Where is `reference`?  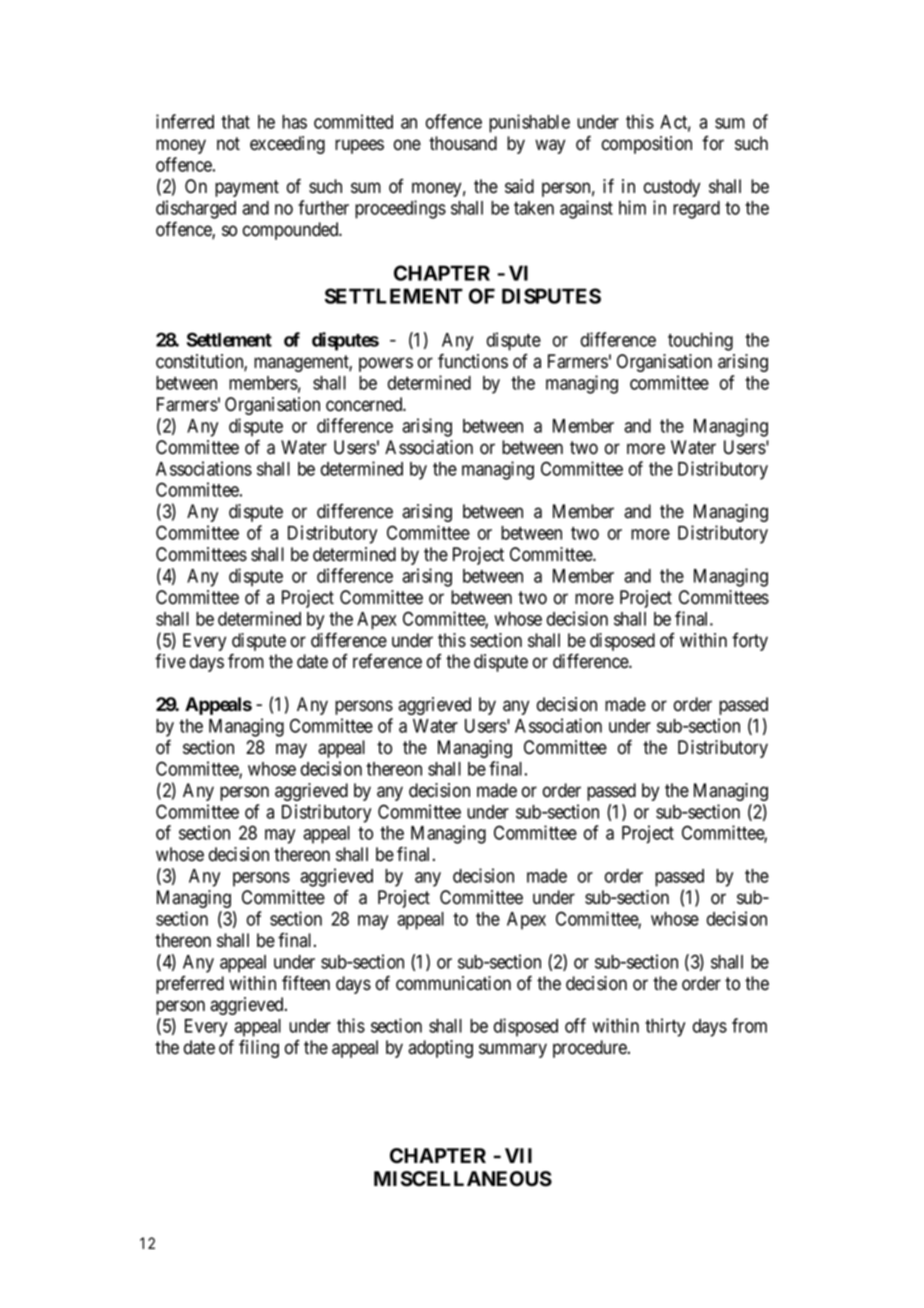 reference is located at coordinates (387, 661).
